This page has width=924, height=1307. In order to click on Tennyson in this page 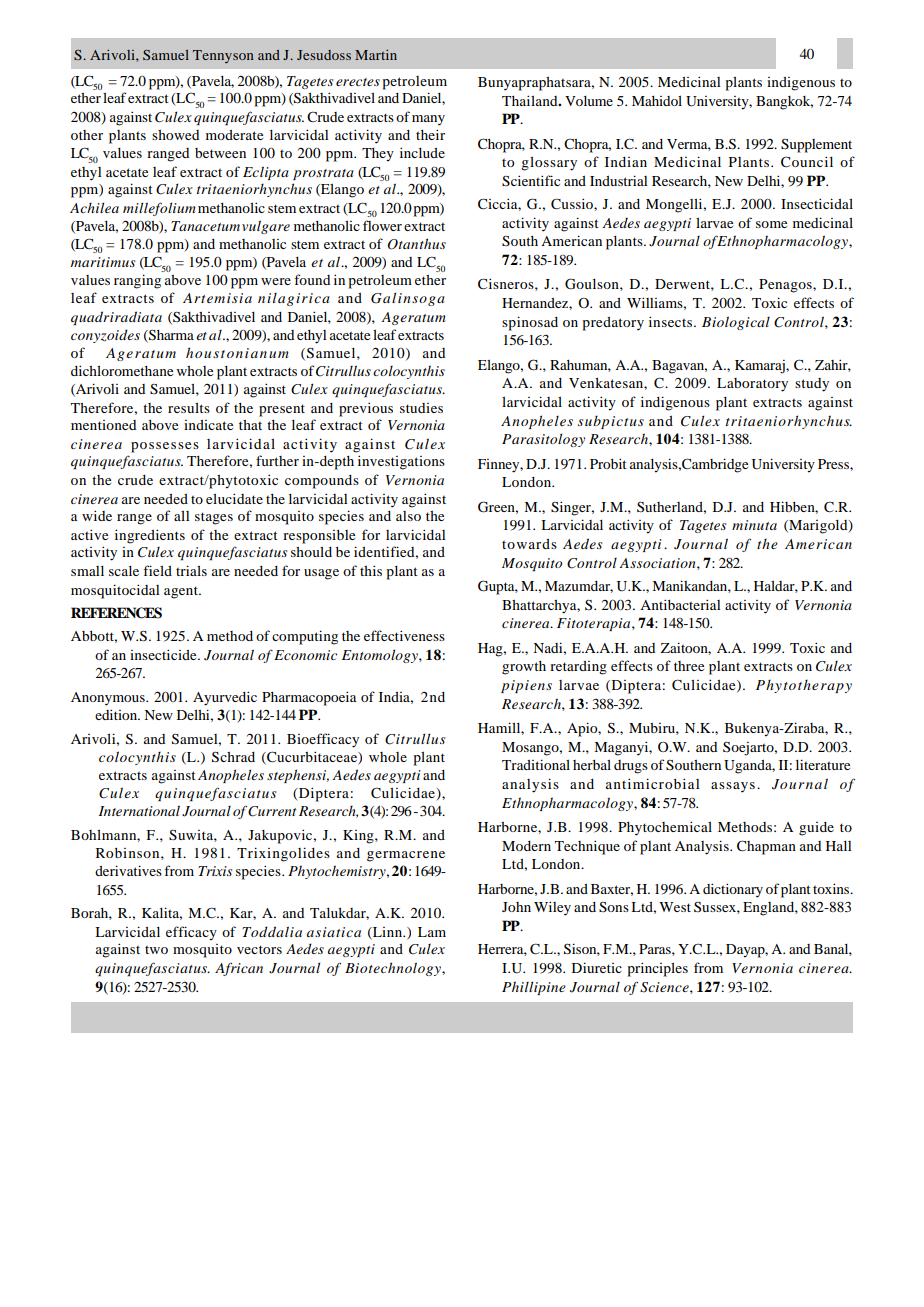, I will do `click(223, 56)`.
